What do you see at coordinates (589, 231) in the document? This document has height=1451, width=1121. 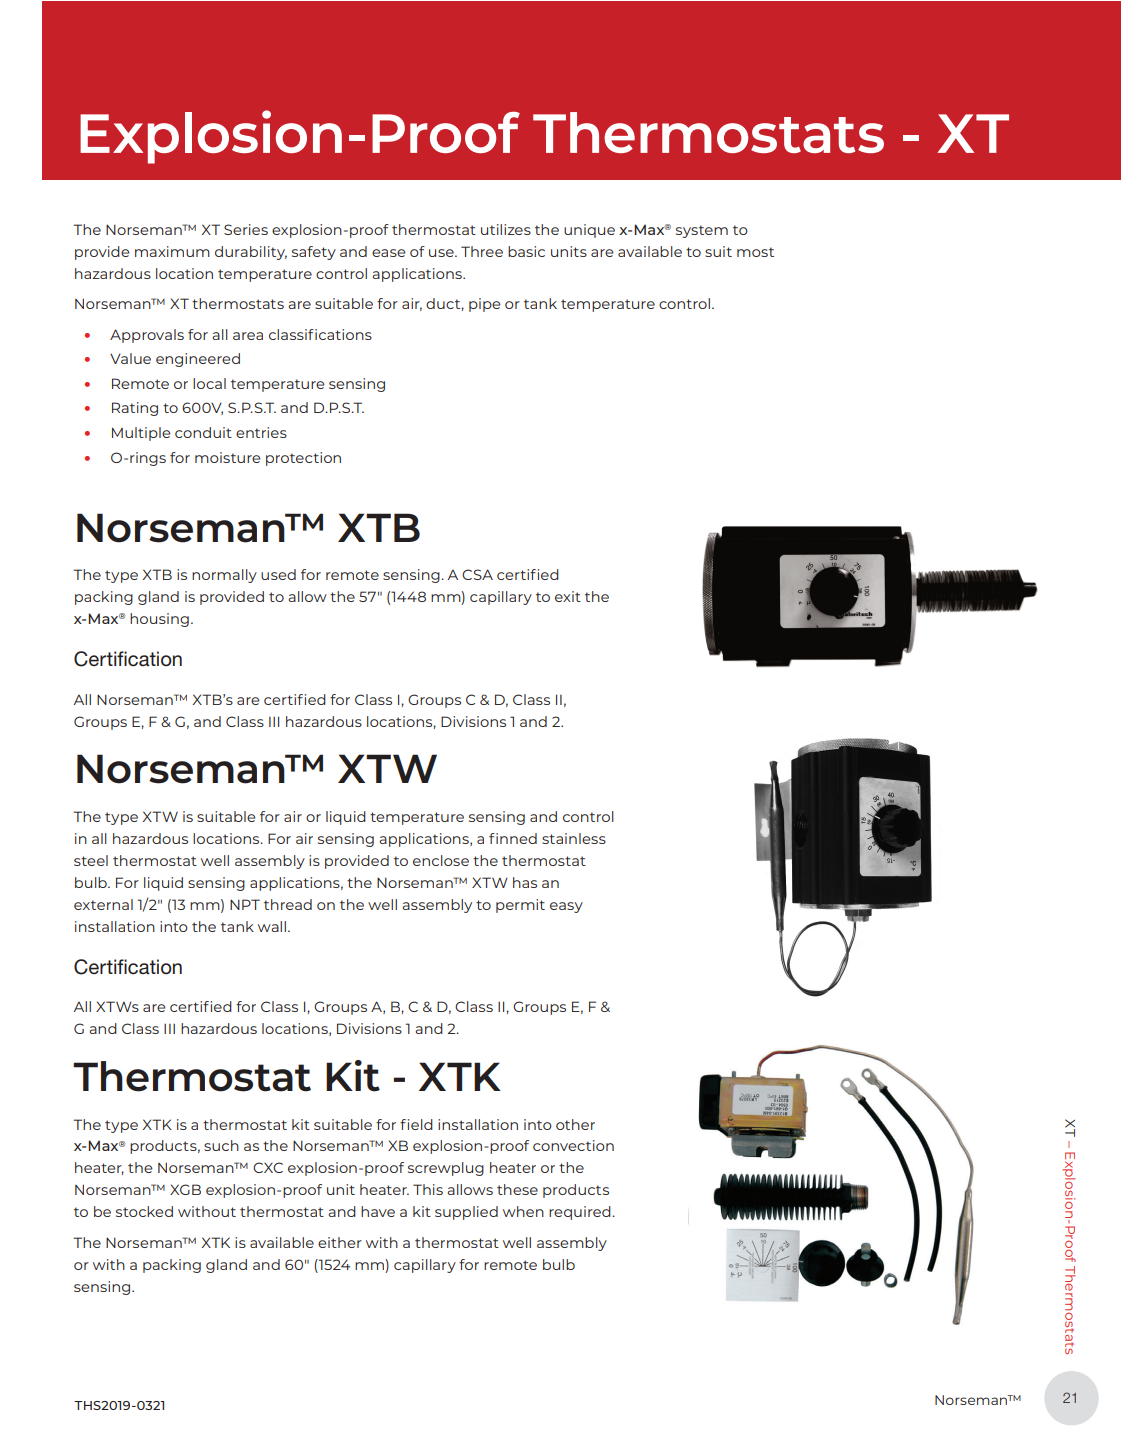 I see `unique` at bounding box center [589, 231].
